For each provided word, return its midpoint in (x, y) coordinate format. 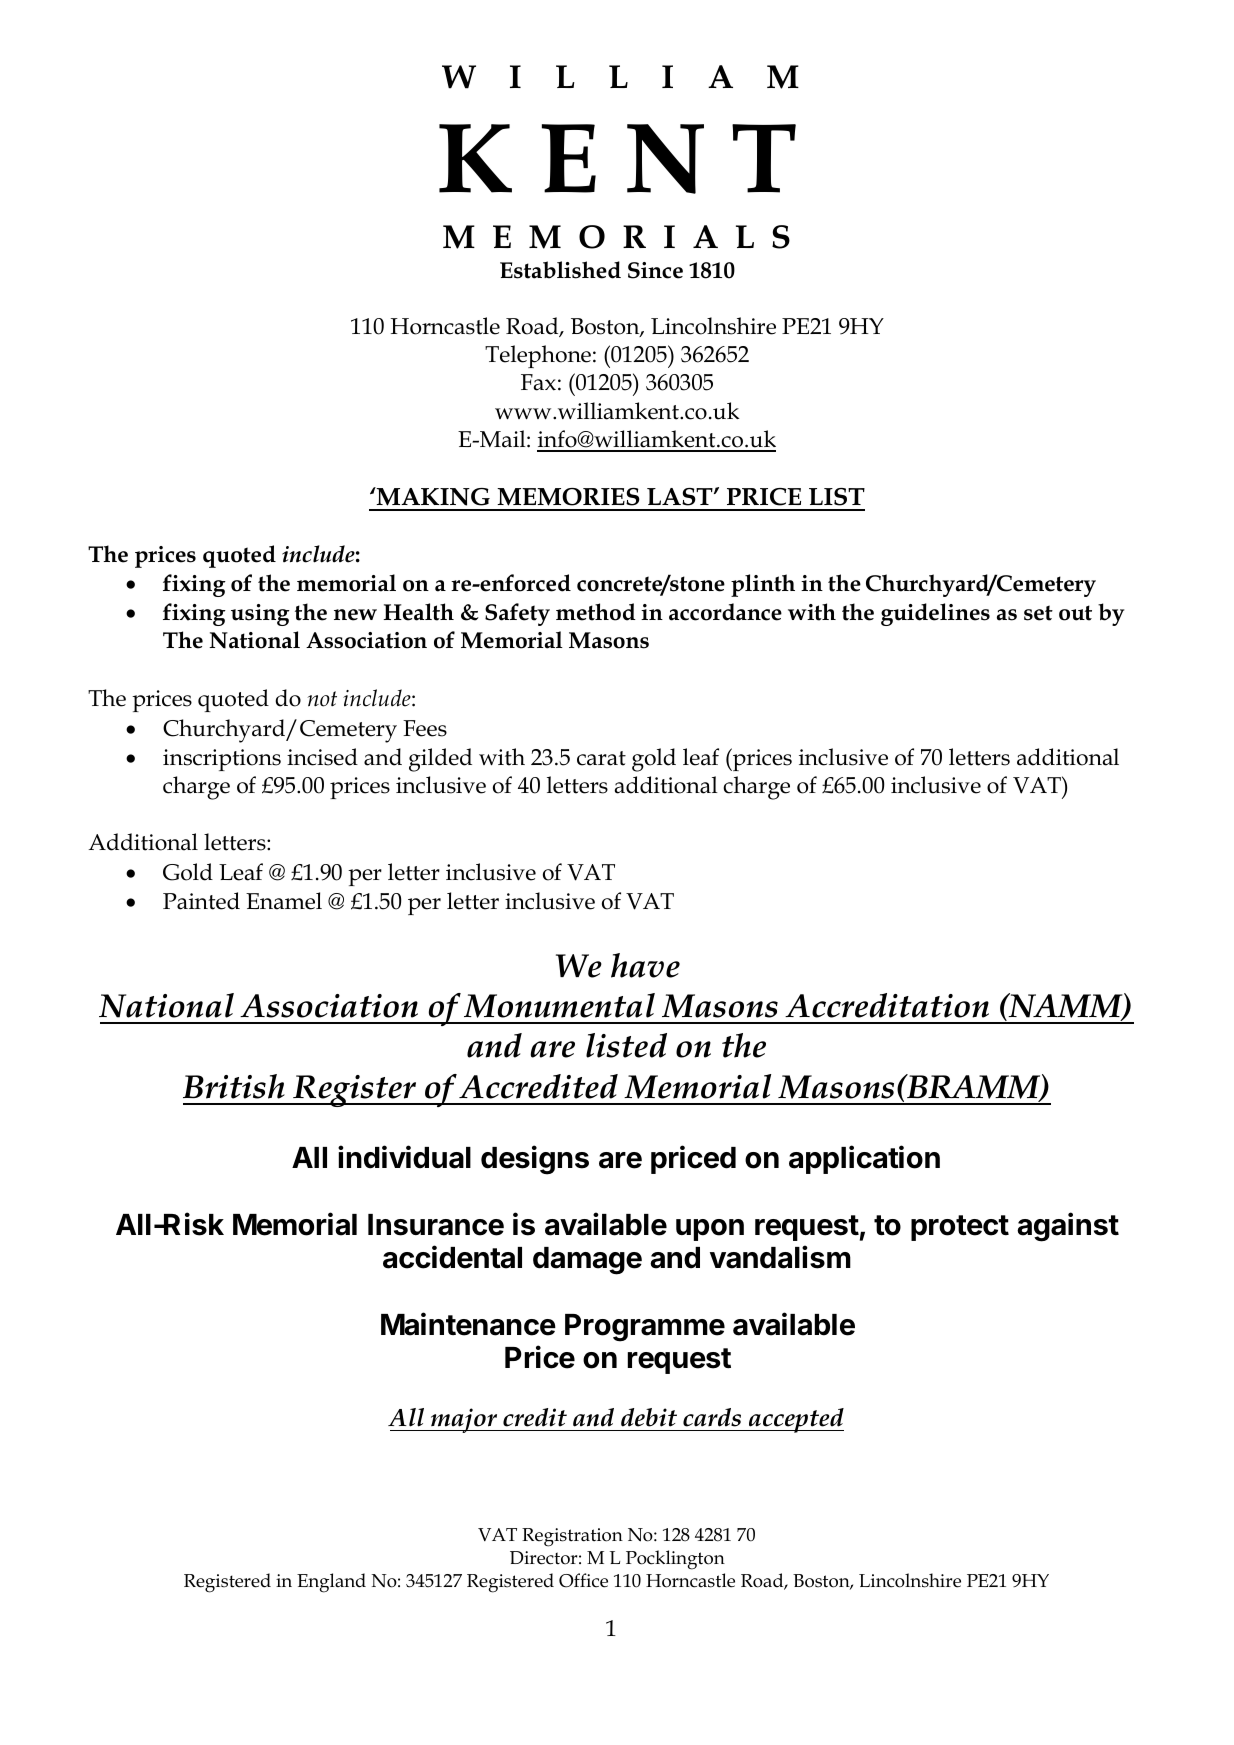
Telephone (538, 356)
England (331, 1583)
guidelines (935, 614)
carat (601, 758)
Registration (572, 1537)
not (322, 699)
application (864, 1159)
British (234, 1086)
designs (535, 1160)
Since (655, 270)
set (1038, 613)
